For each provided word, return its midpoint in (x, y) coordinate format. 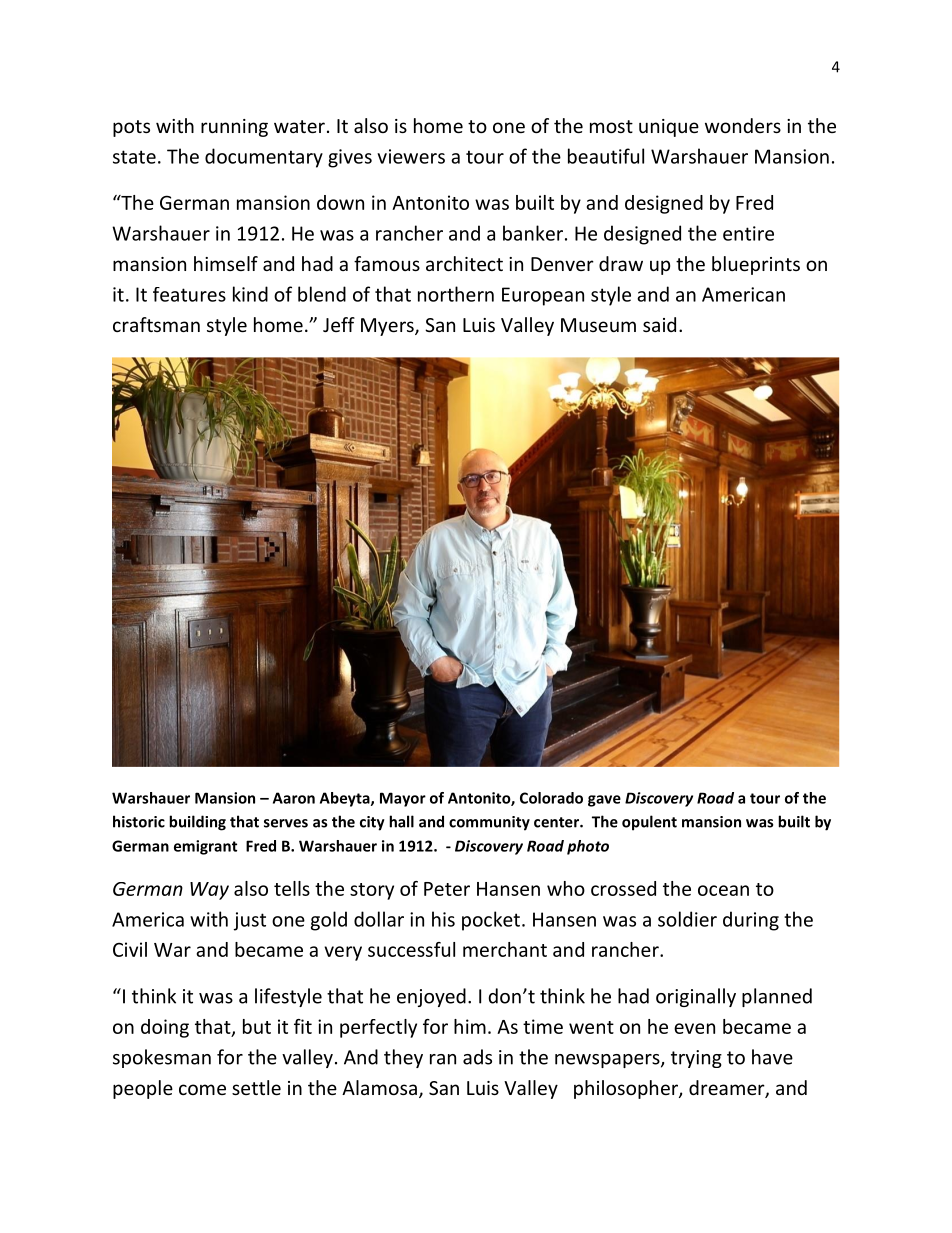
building (197, 823)
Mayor (403, 799)
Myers (388, 327)
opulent (649, 823)
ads (477, 1057)
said (659, 324)
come (202, 1089)
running (234, 128)
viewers (411, 156)
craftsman (156, 324)
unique (669, 128)
